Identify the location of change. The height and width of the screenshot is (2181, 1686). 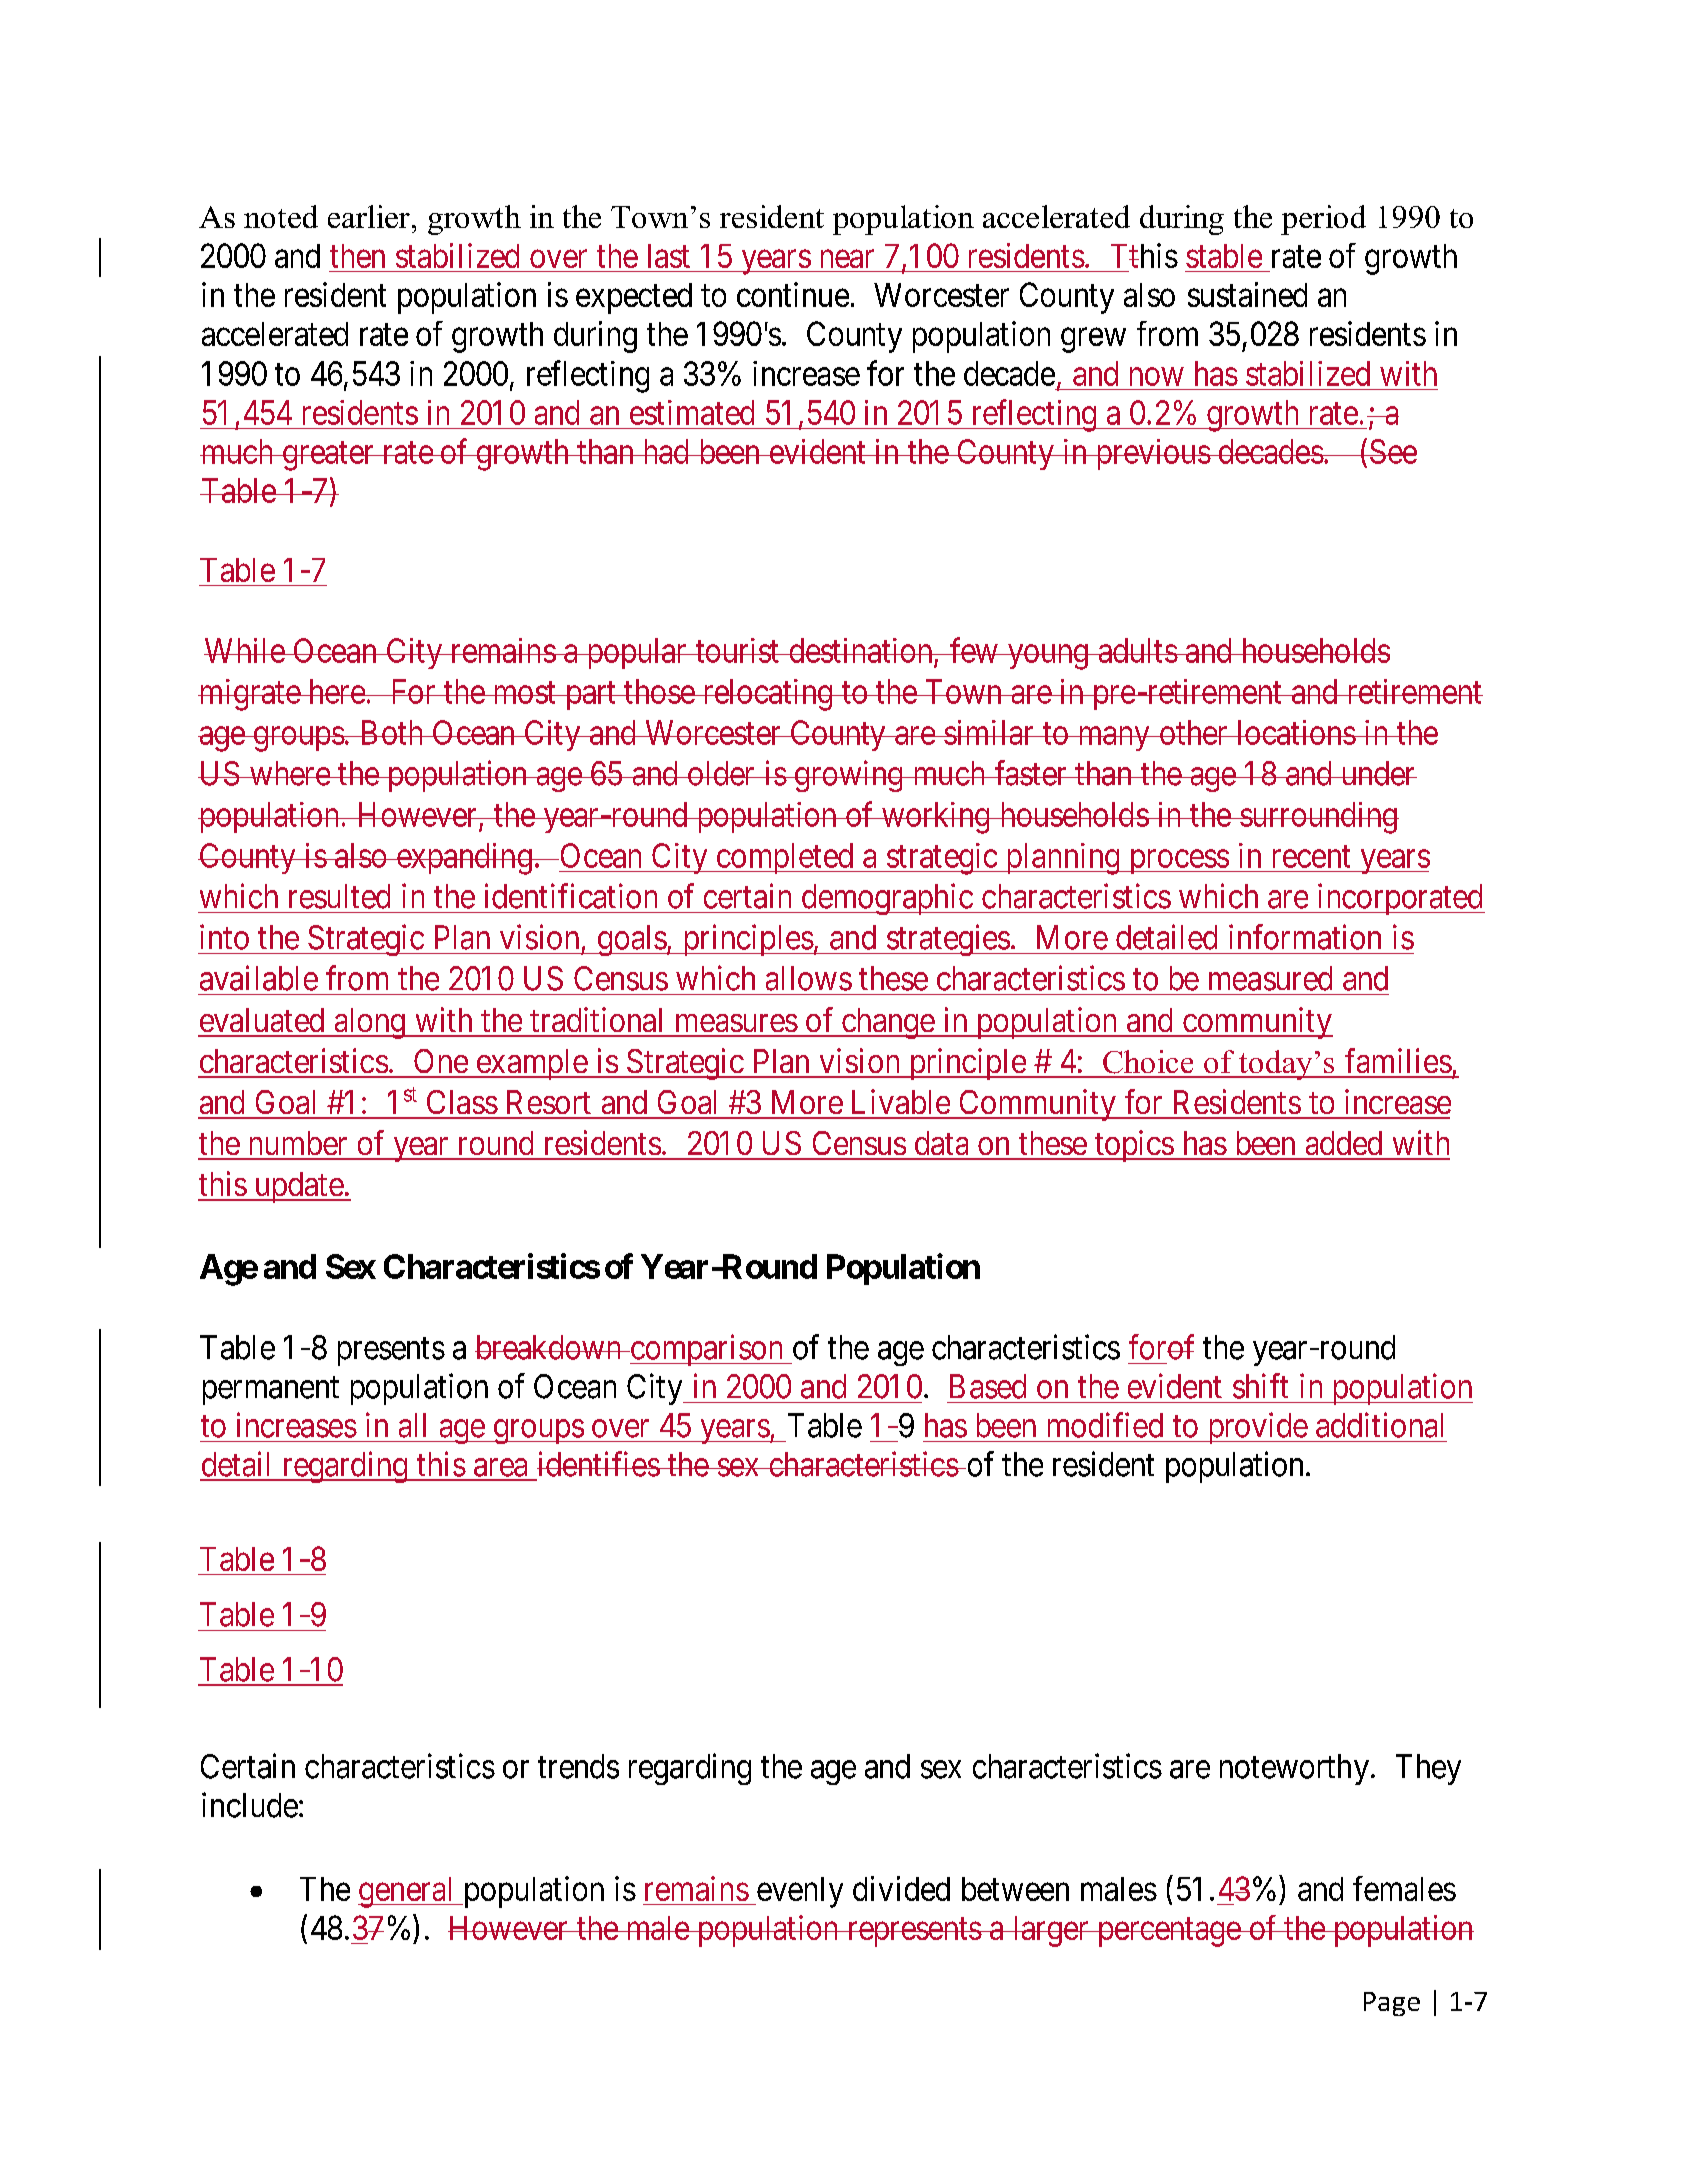
(887, 1023).
